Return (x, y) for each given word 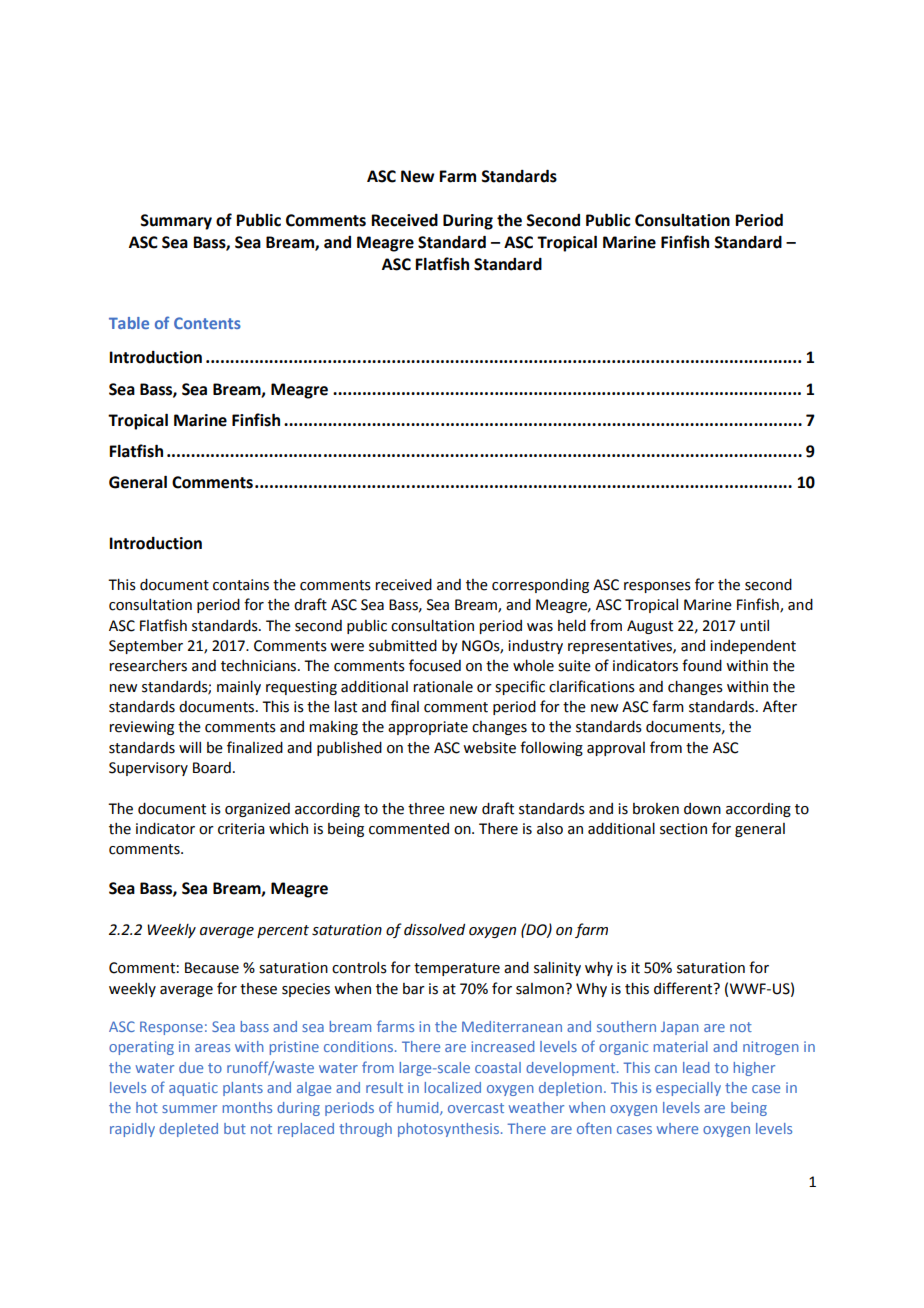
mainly (239, 687)
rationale (443, 687)
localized (453, 1087)
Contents (207, 323)
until (754, 626)
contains (241, 585)
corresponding (540, 586)
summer (189, 1109)
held (572, 625)
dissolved (434, 930)
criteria (241, 829)
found (702, 665)
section (683, 829)
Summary (176, 222)
